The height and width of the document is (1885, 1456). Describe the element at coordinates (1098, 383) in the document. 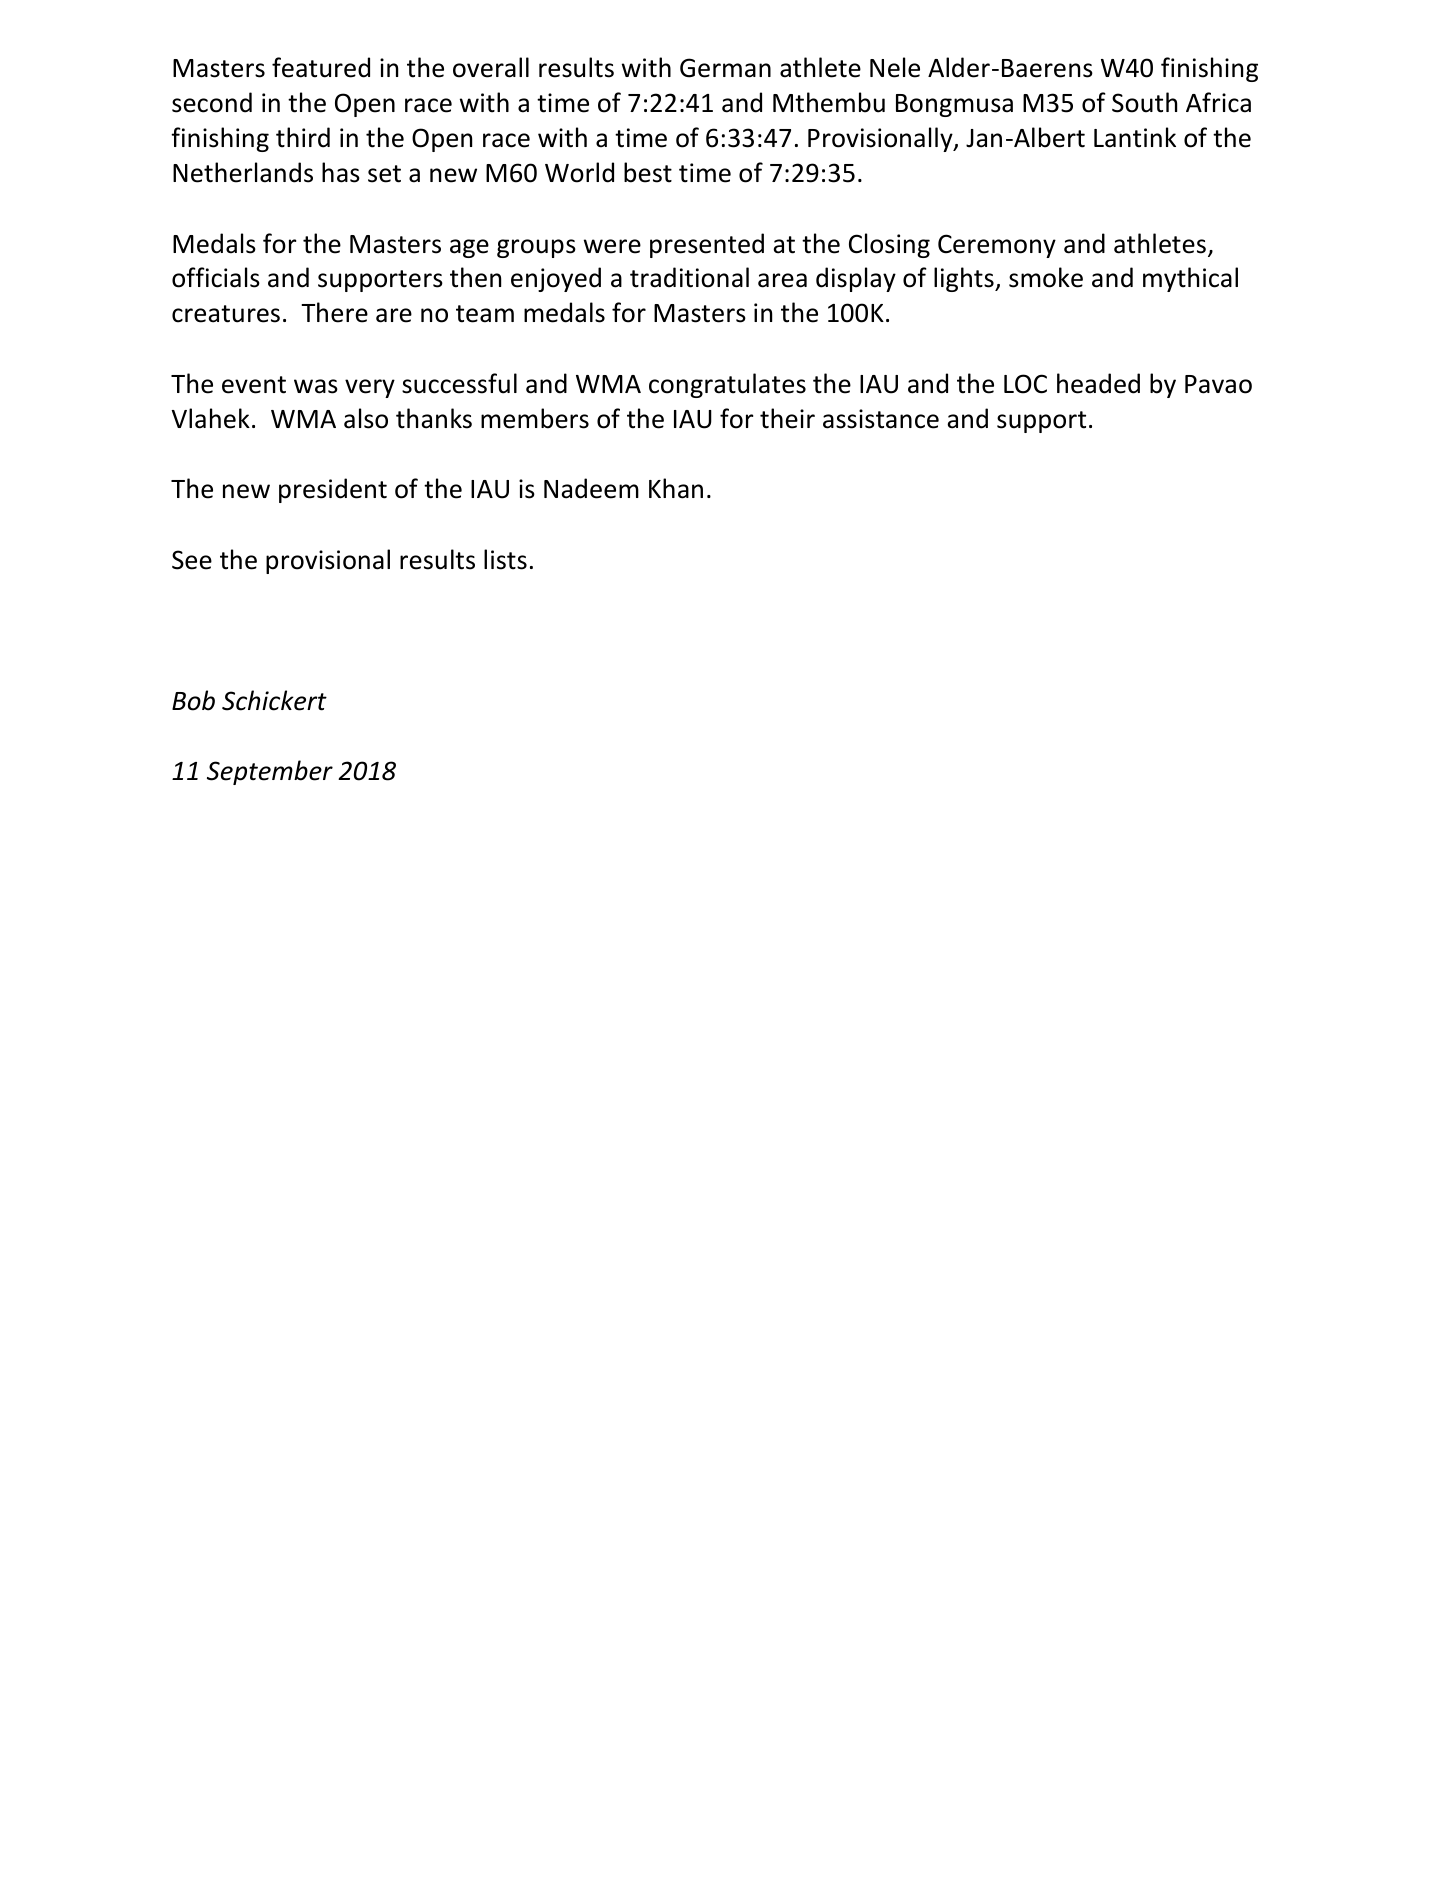

I see `headed` at that location.
